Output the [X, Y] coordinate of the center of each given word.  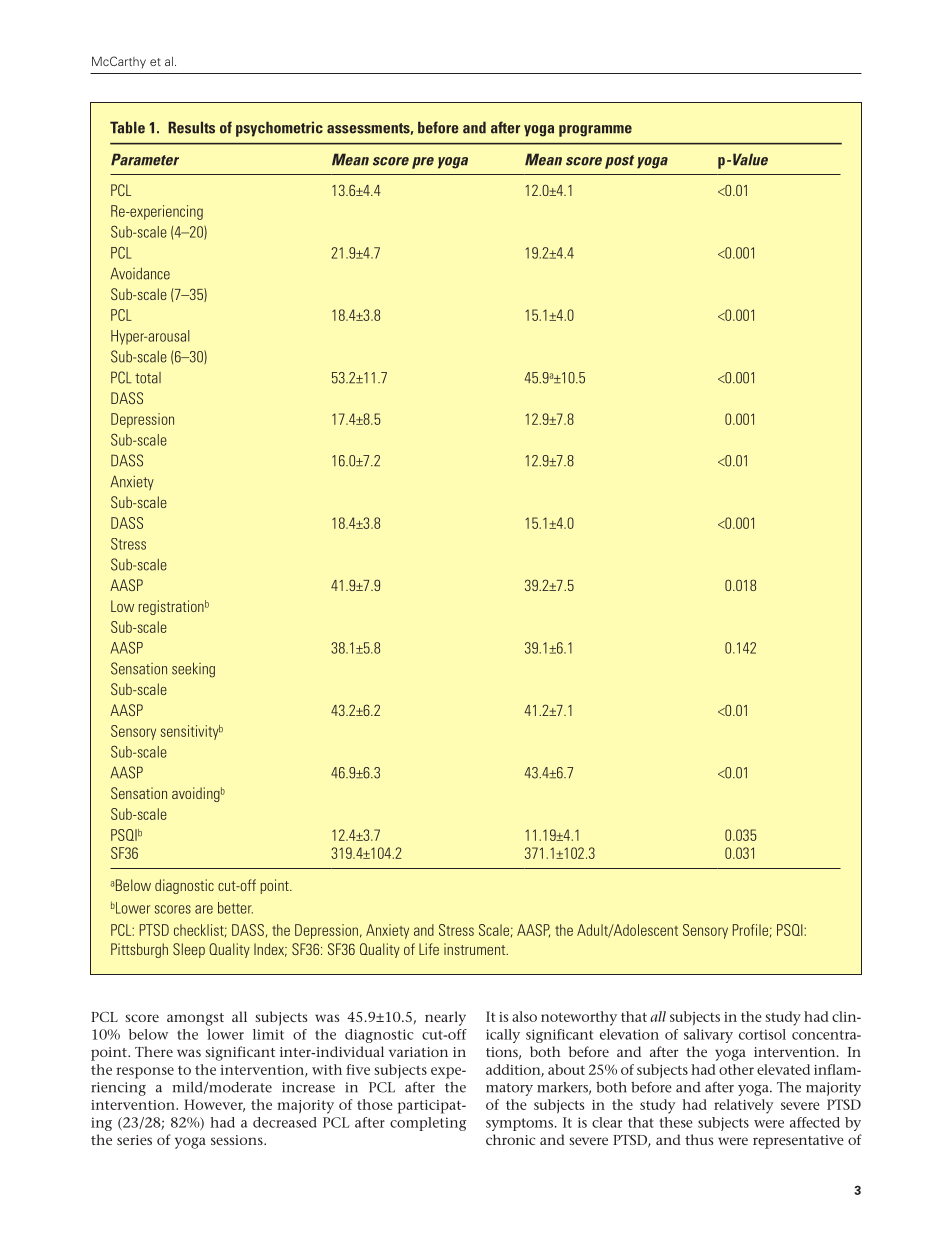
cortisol [762, 1034]
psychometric [279, 129]
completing [428, 1124]
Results [191, 127]
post [619, 162]
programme [595, 131]
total [148, 378]
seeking [193, 670]
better [235, 908]
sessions [238, 1140]
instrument [476, 949]
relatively [744, 1106]
